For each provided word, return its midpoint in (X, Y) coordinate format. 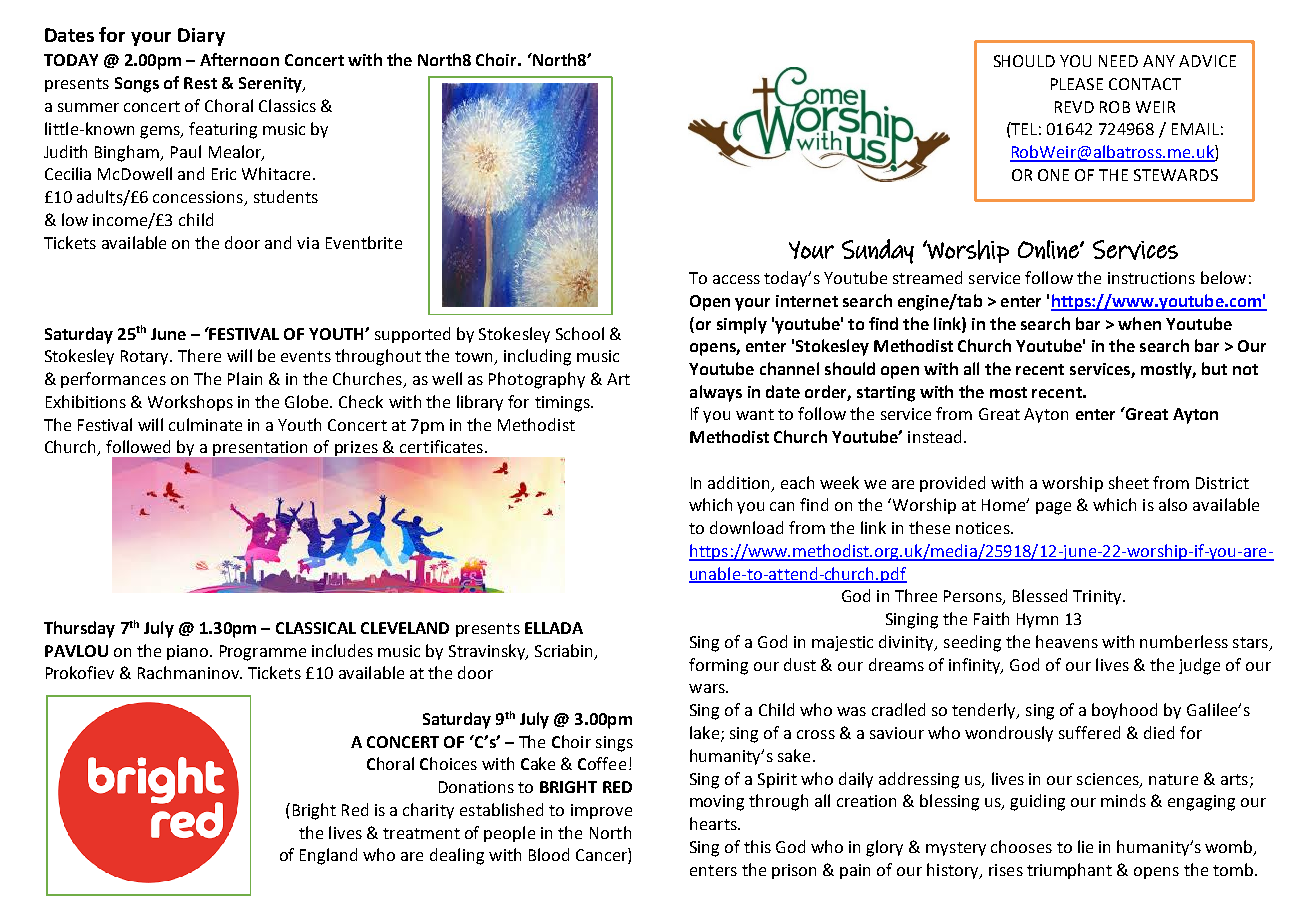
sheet (1129, 482)
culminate (205, 424)
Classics (287, 105)
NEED (1118, 61)
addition (738, 482)
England (328, 856)
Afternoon (239, 59)
